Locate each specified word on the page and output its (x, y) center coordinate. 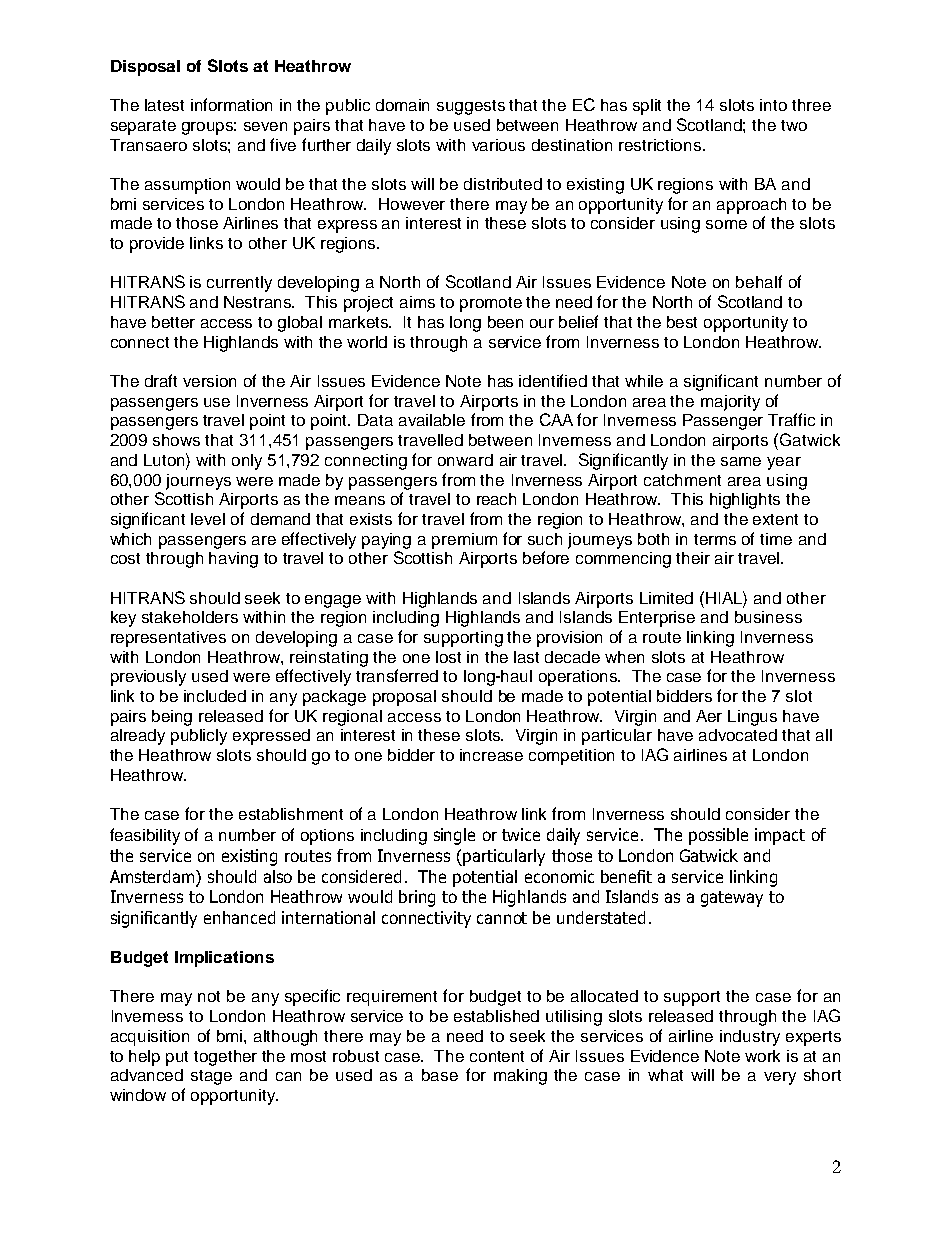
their (693, 558)
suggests (471, 107)
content (497, 1056)
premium (464, 541)
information (231, 104)
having (233, 560)
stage (211, 1077)
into (773, 105)
